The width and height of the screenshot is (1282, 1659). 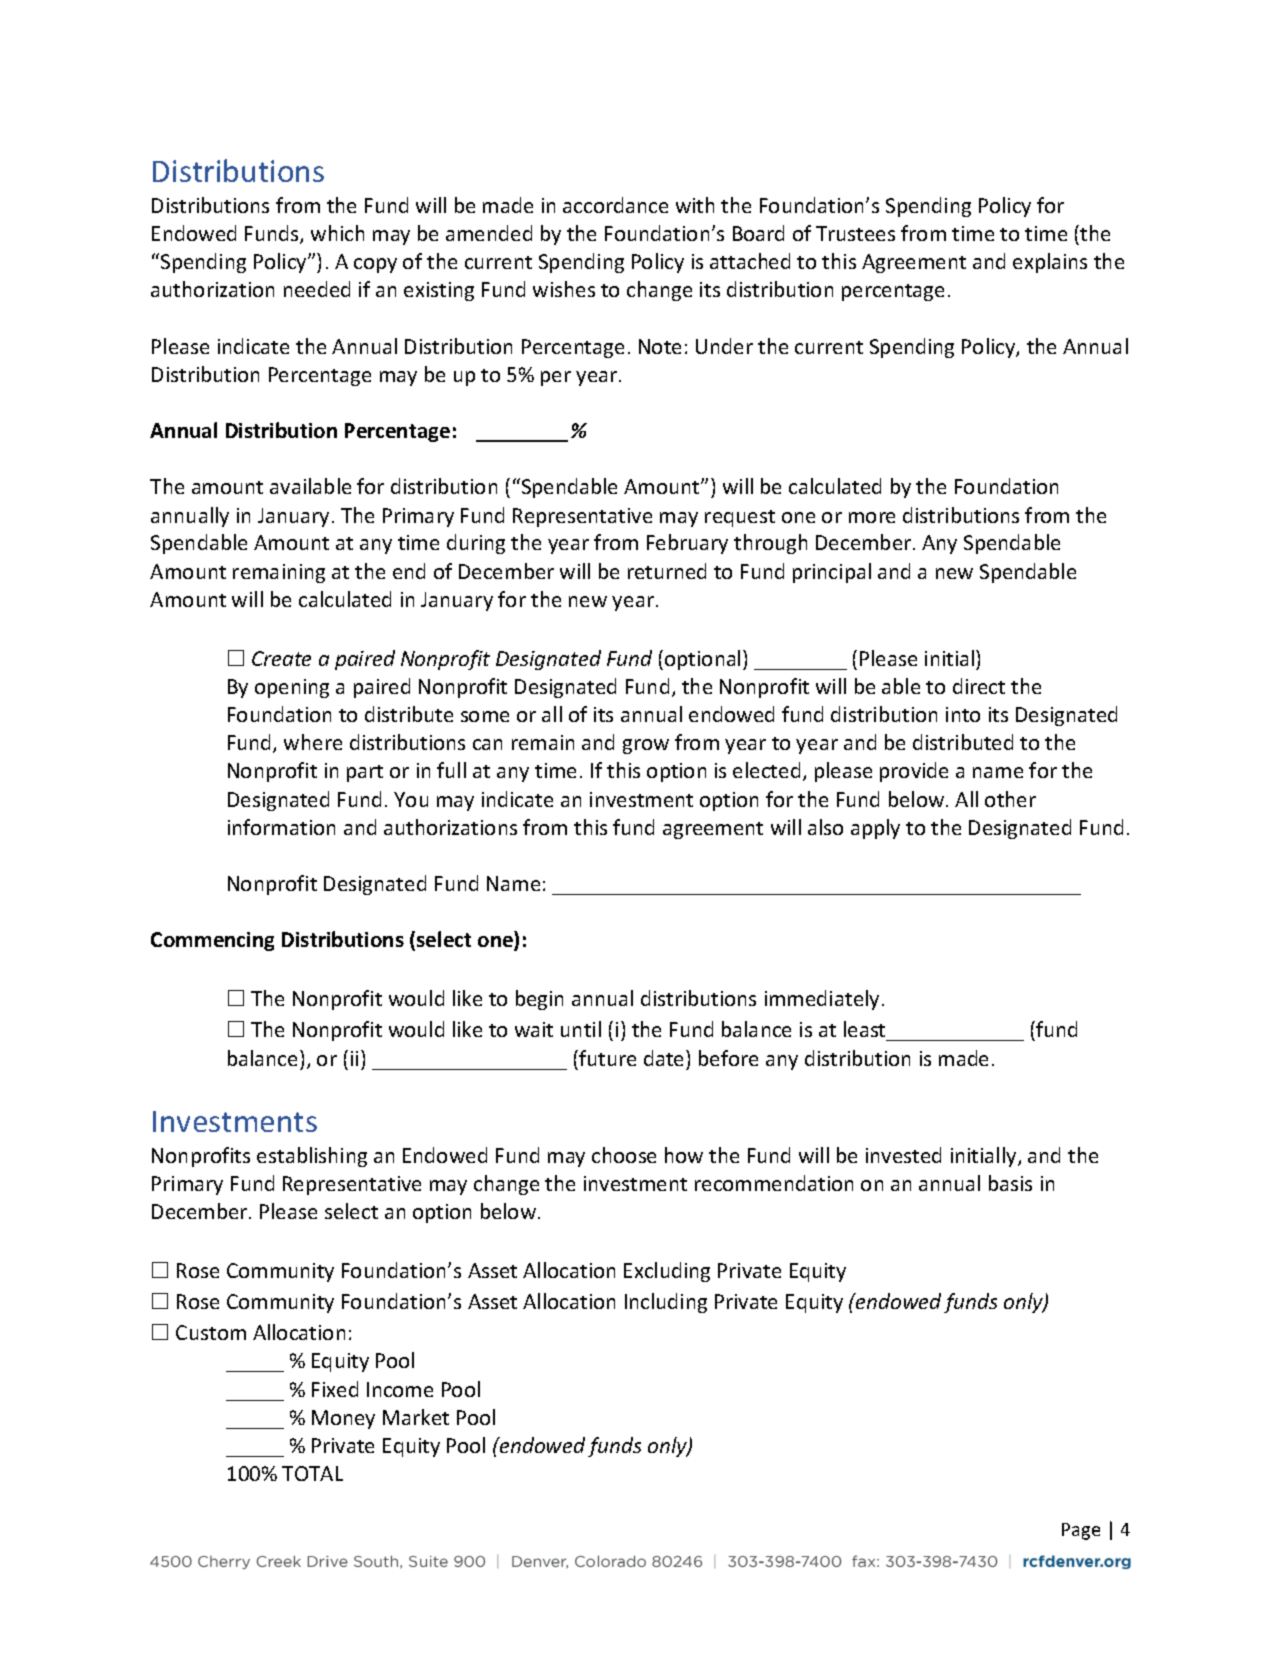 I want to click on Page, so click(x=1081, y=1531).
